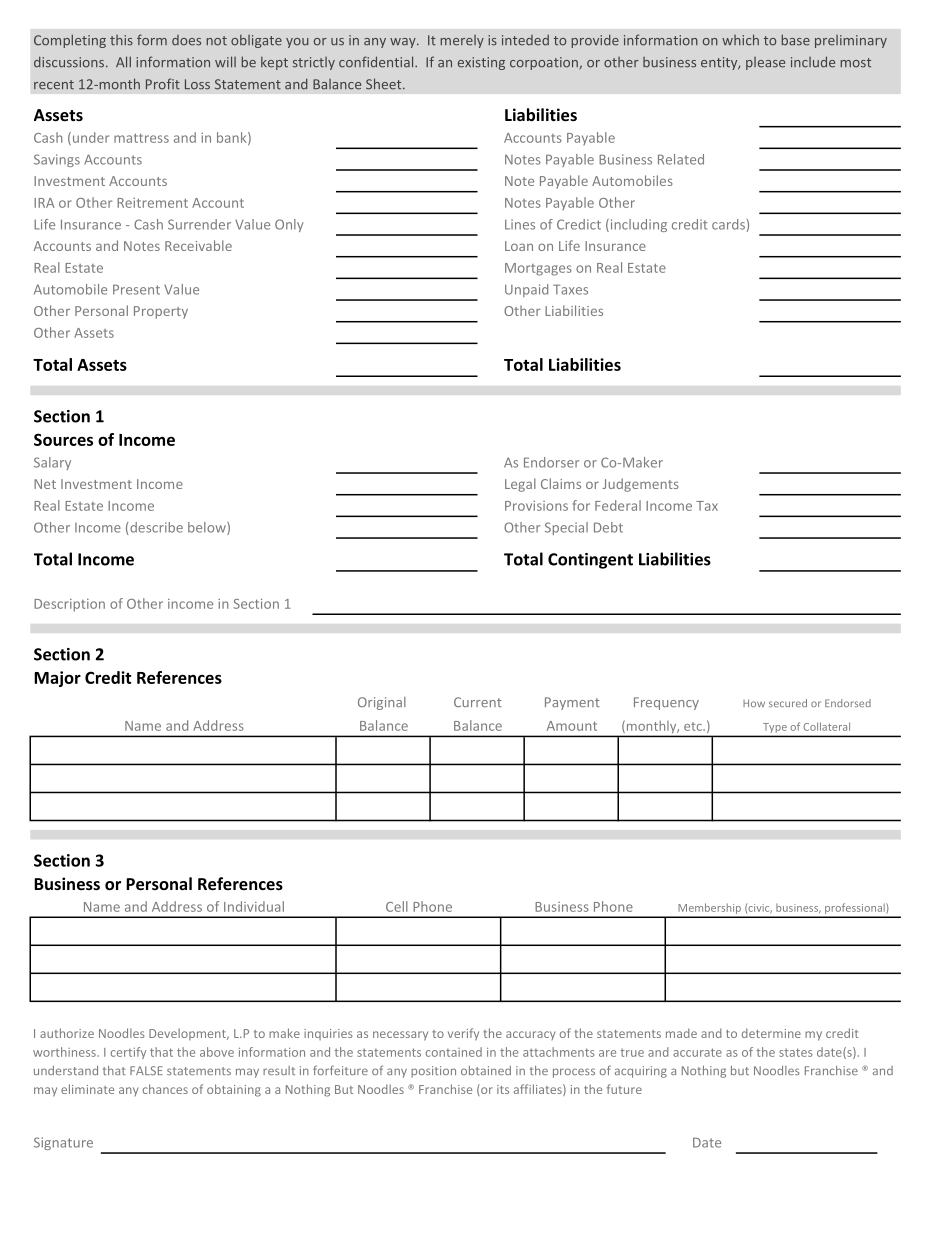 The height and width of the screenshot is (1233, 952). I want to click on Description, so click(69, 605).
